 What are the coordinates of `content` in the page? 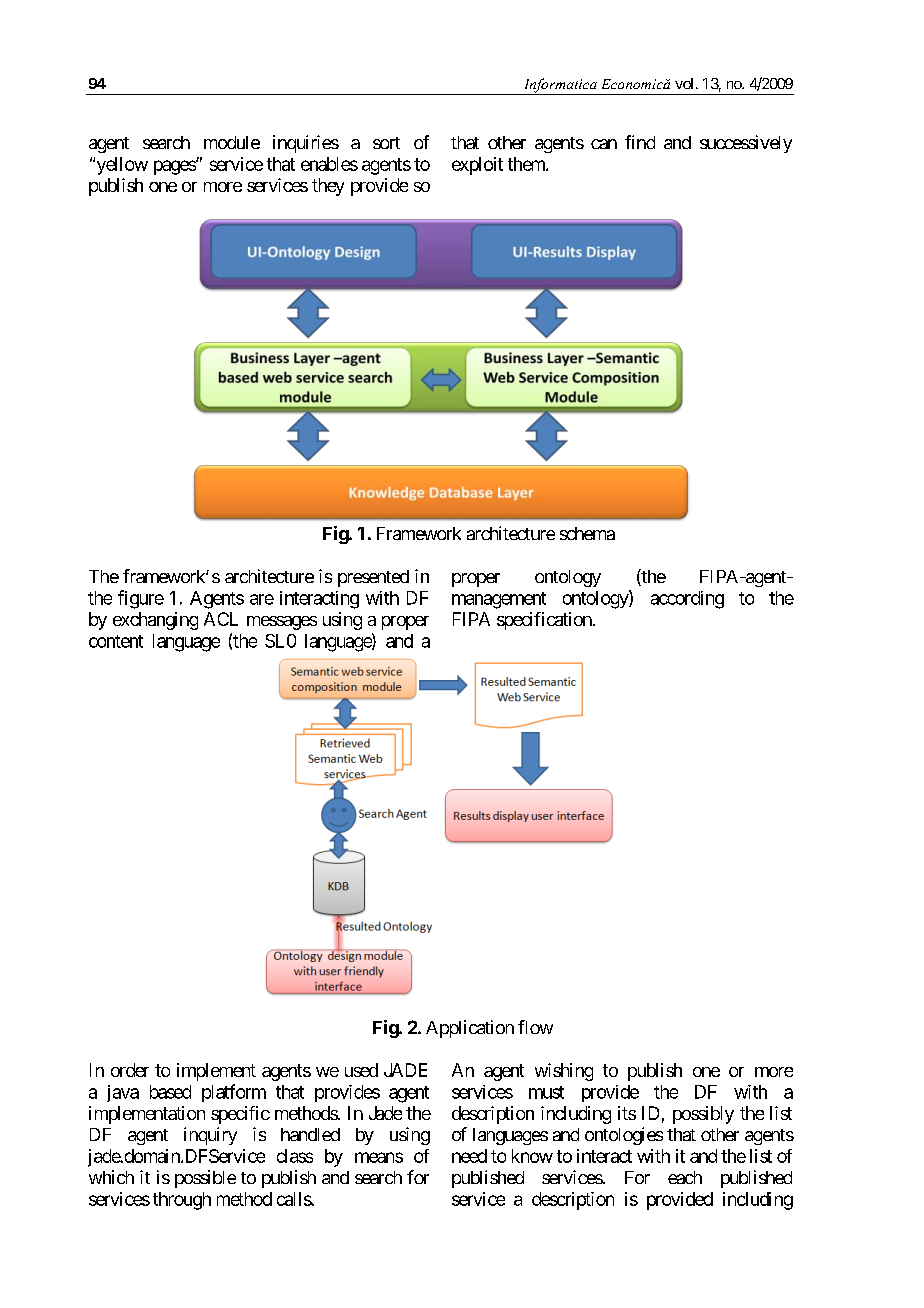 It's located at (116, 641).
